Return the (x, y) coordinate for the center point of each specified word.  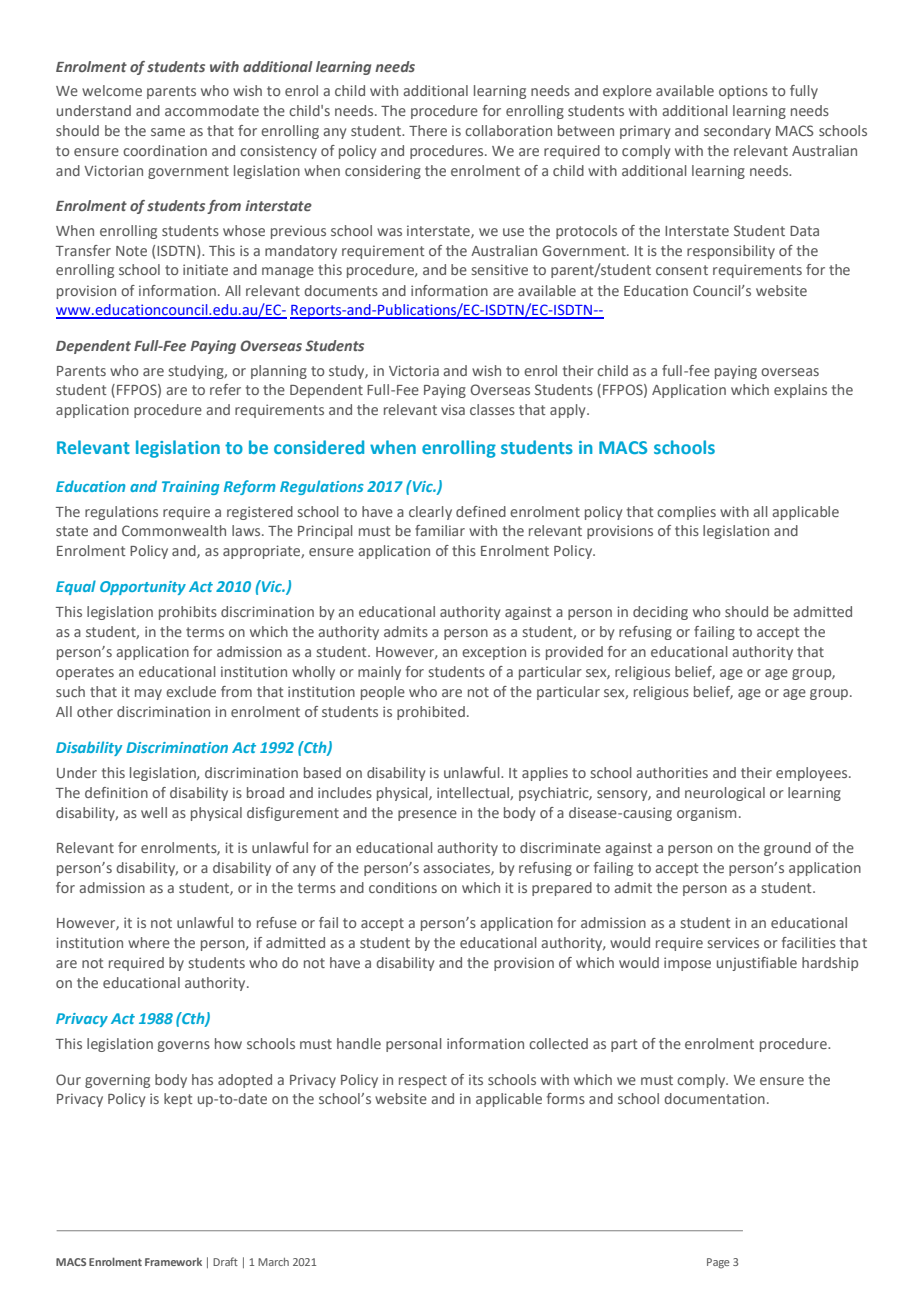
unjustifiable (757, 964)
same (168, 132)
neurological (725, 794)
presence (427, 815)
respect (423, 1081)
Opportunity (143, 588)
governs (184, 1046)
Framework (173, 1262)
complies (686, 513)
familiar (440, 530)
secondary (737, 132)
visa (453, 409)
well (154, 812)
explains (800, 391)
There (428, 130)
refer (225, 389)
